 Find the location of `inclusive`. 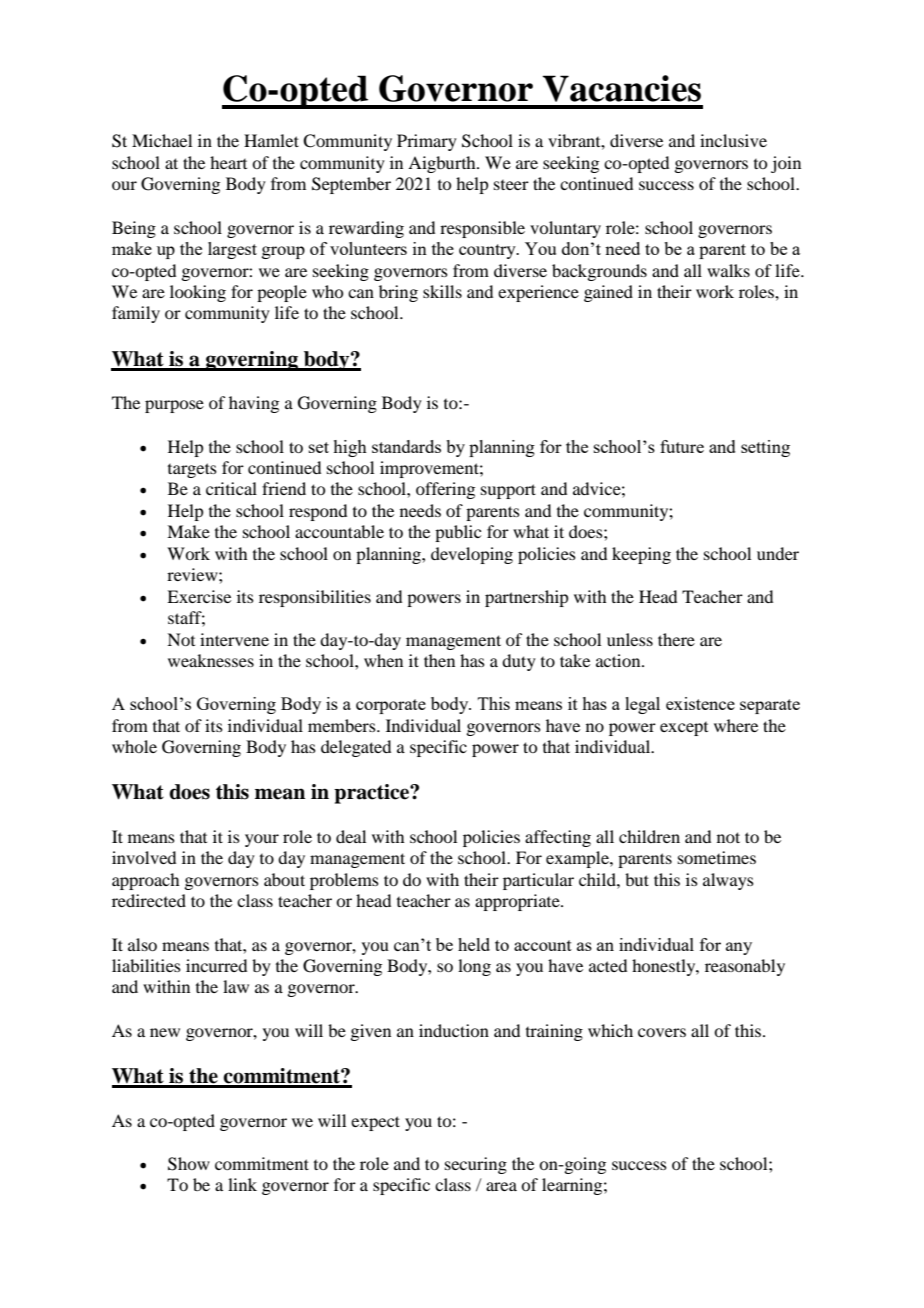

inclusive is located at coordinates (733, 140).
